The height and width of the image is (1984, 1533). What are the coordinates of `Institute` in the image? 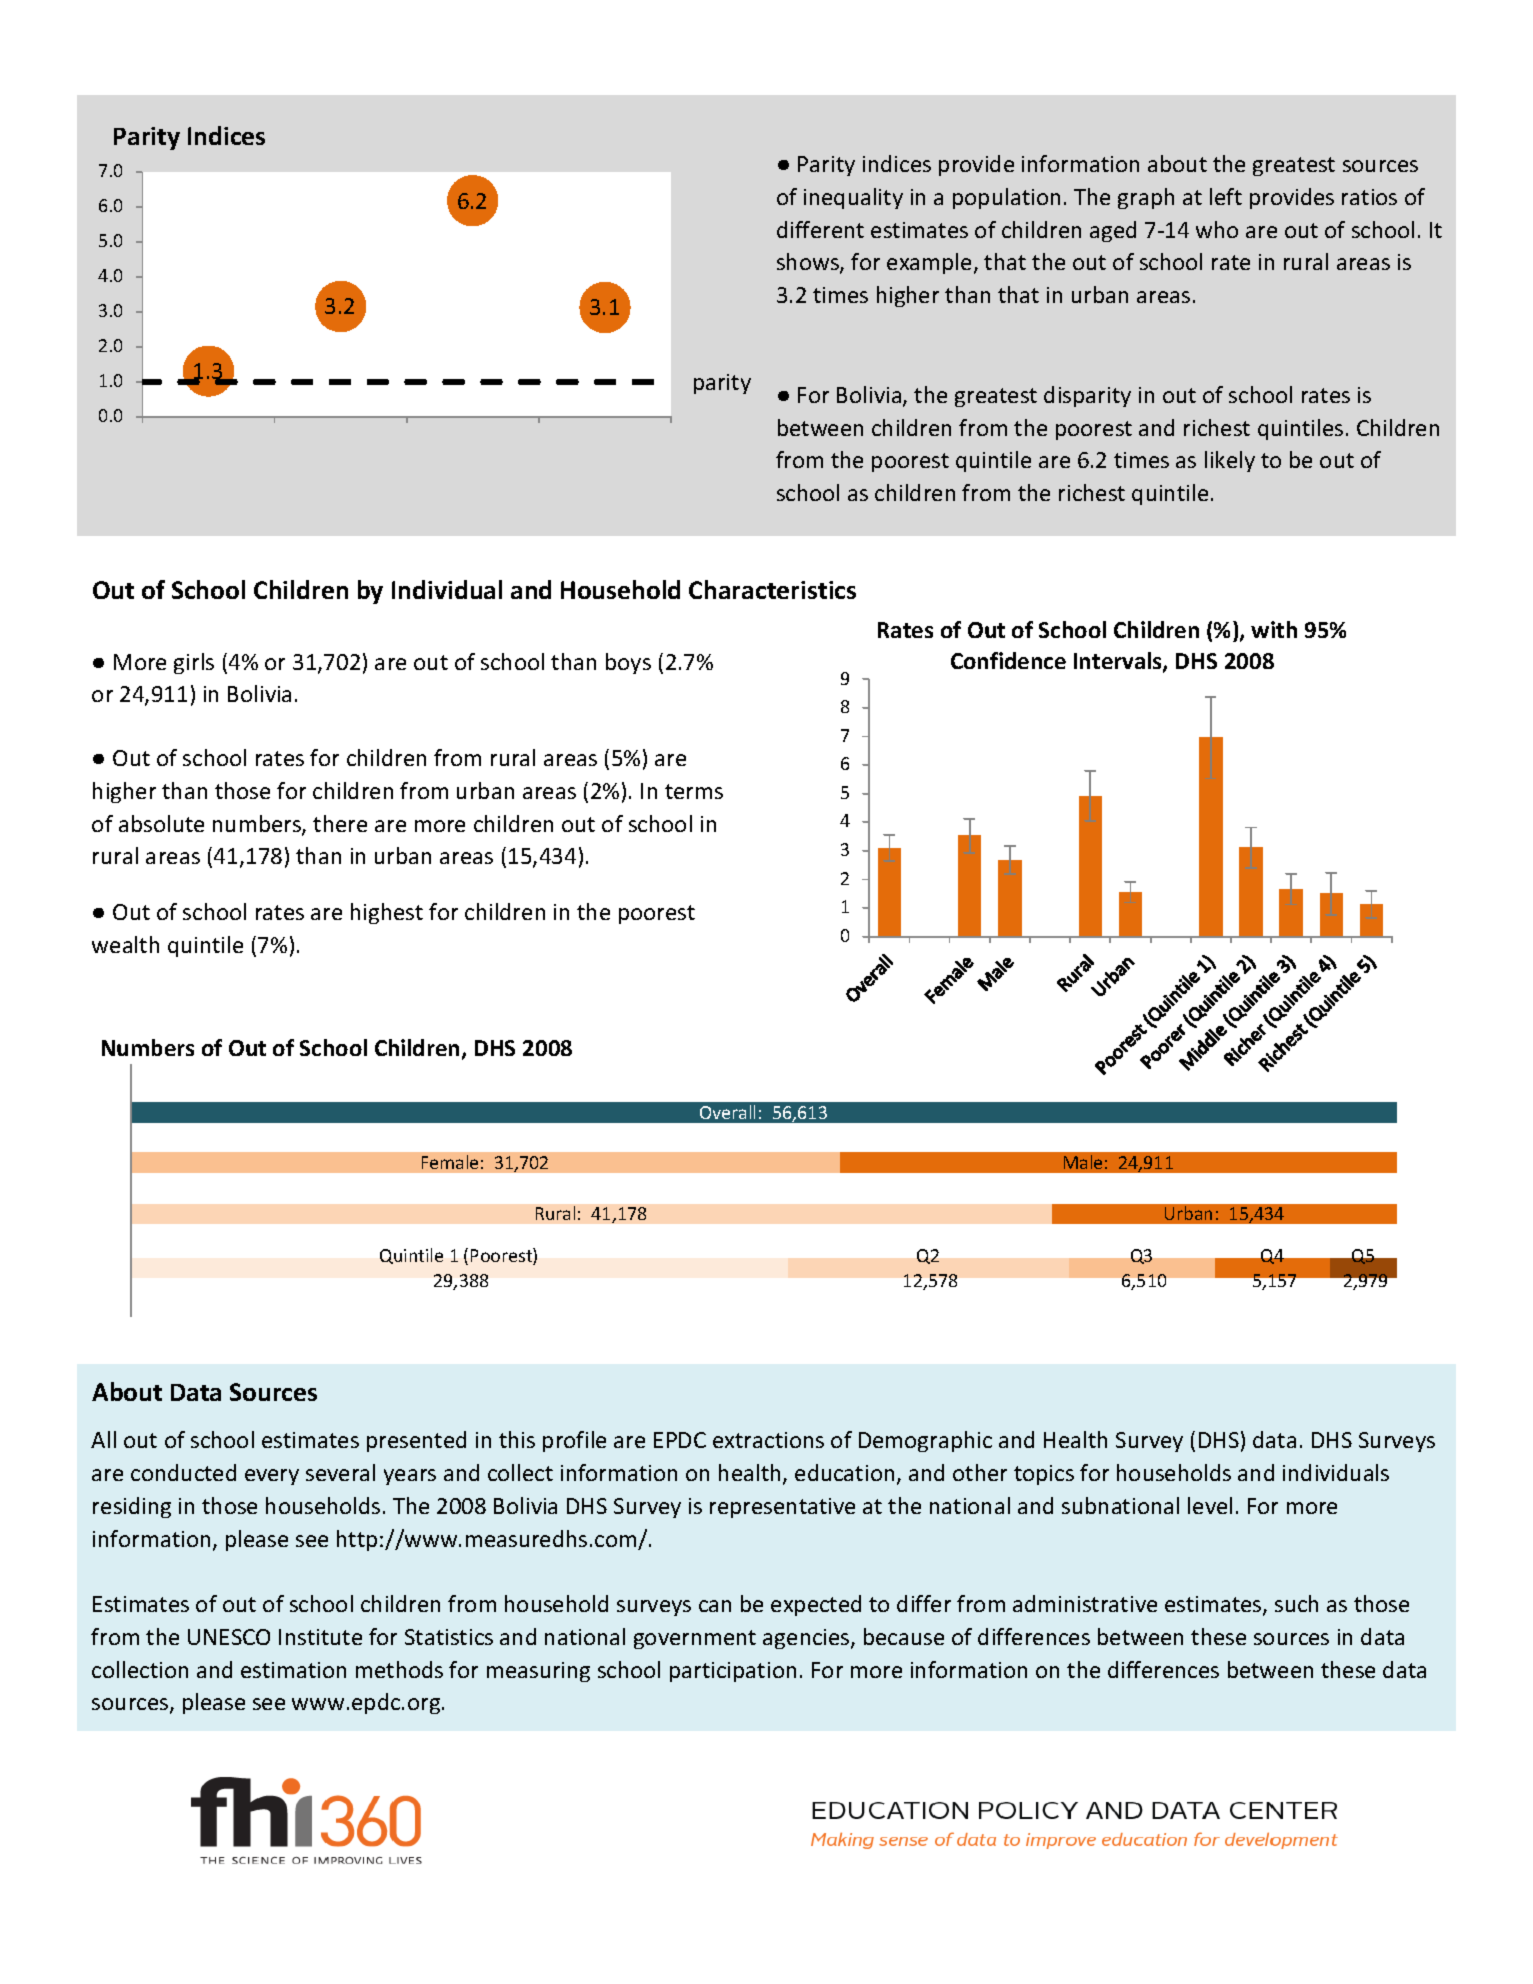 It's located at (320, 1637).
